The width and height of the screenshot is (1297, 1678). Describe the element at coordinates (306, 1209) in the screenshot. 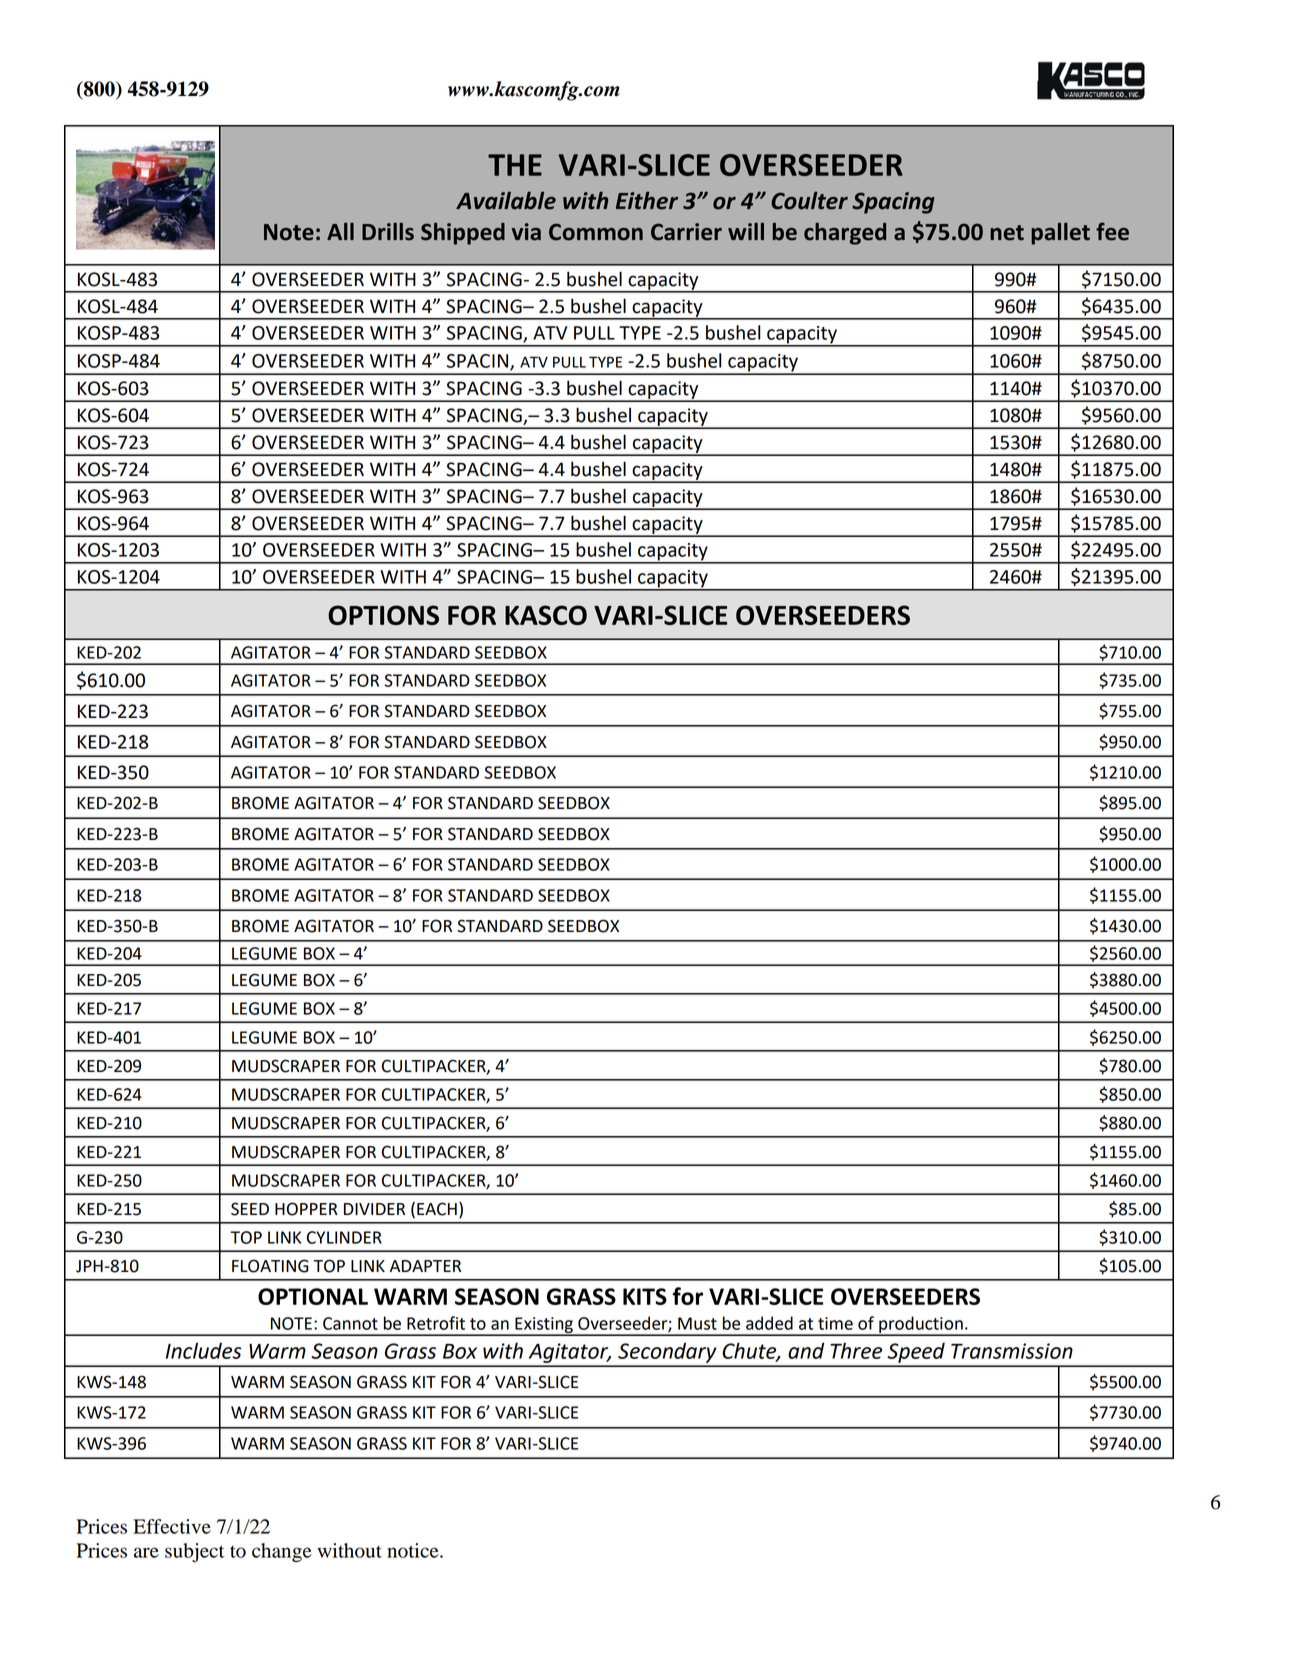

I see `HOPPER` at that location.
